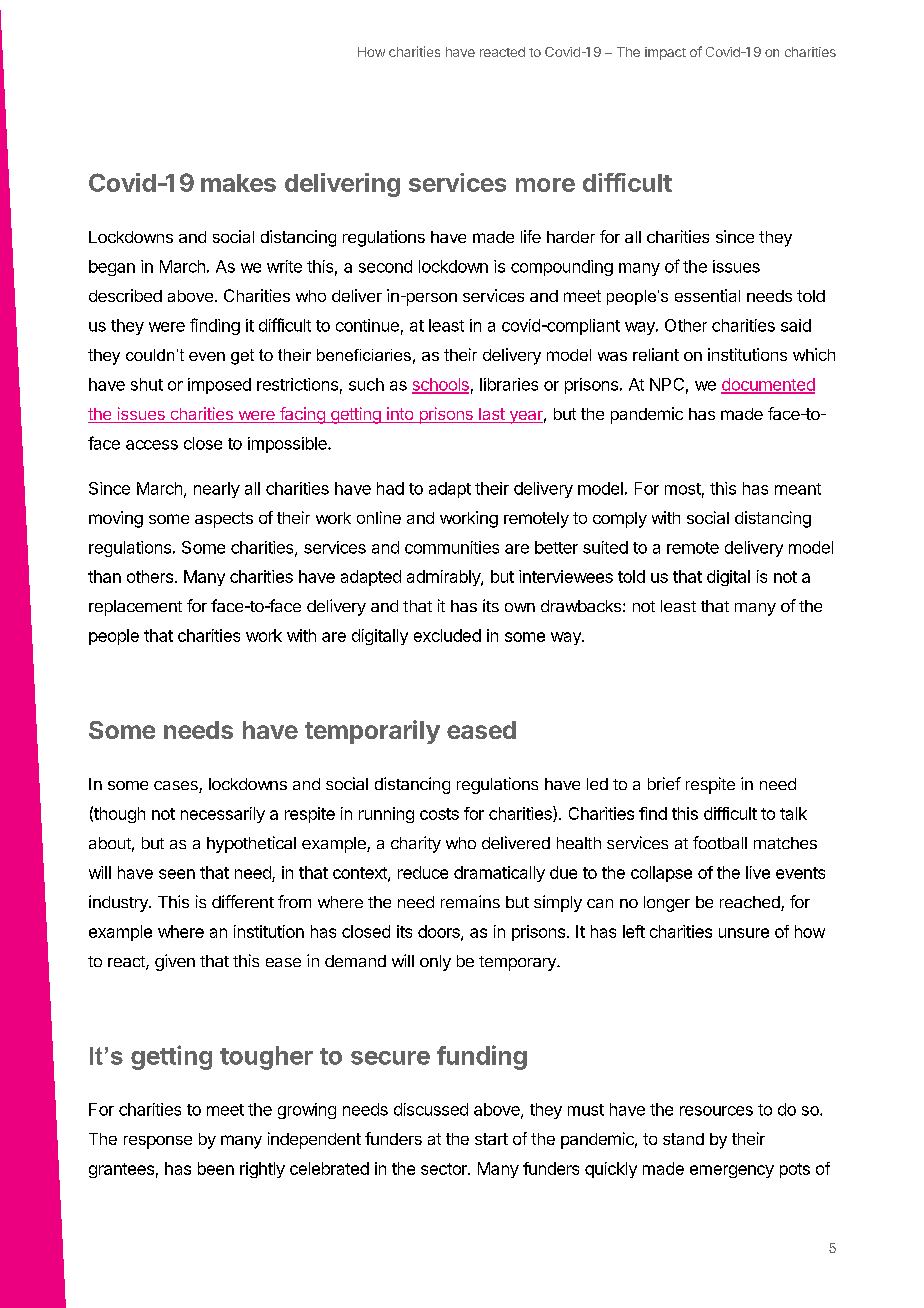  I want to click on response, so click(158, 1142).
